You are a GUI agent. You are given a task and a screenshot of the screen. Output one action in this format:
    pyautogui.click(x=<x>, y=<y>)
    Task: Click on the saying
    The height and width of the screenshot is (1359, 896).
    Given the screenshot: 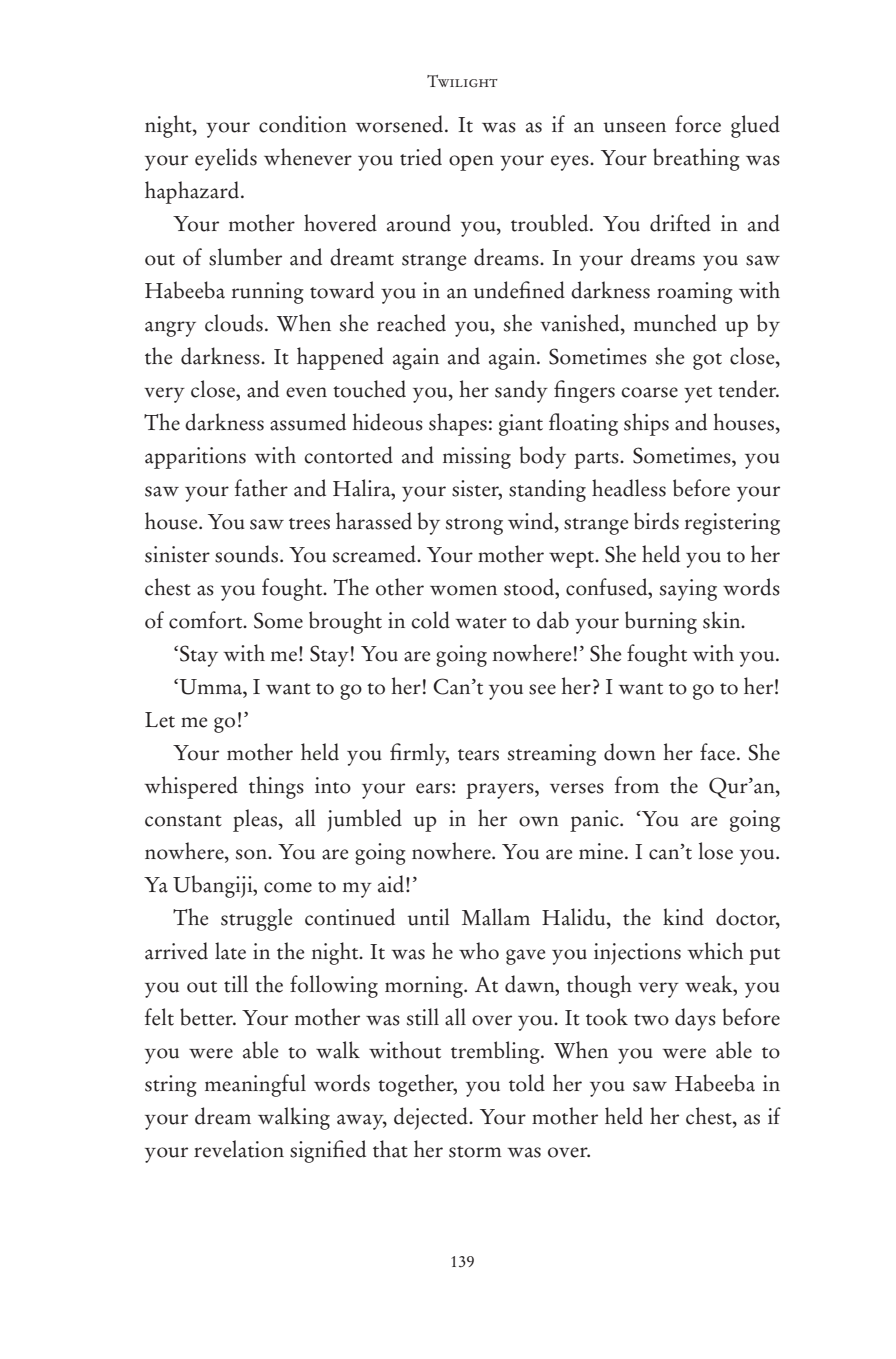 What is the action you would take?
    pyautogui.click(x=688, y=590)
